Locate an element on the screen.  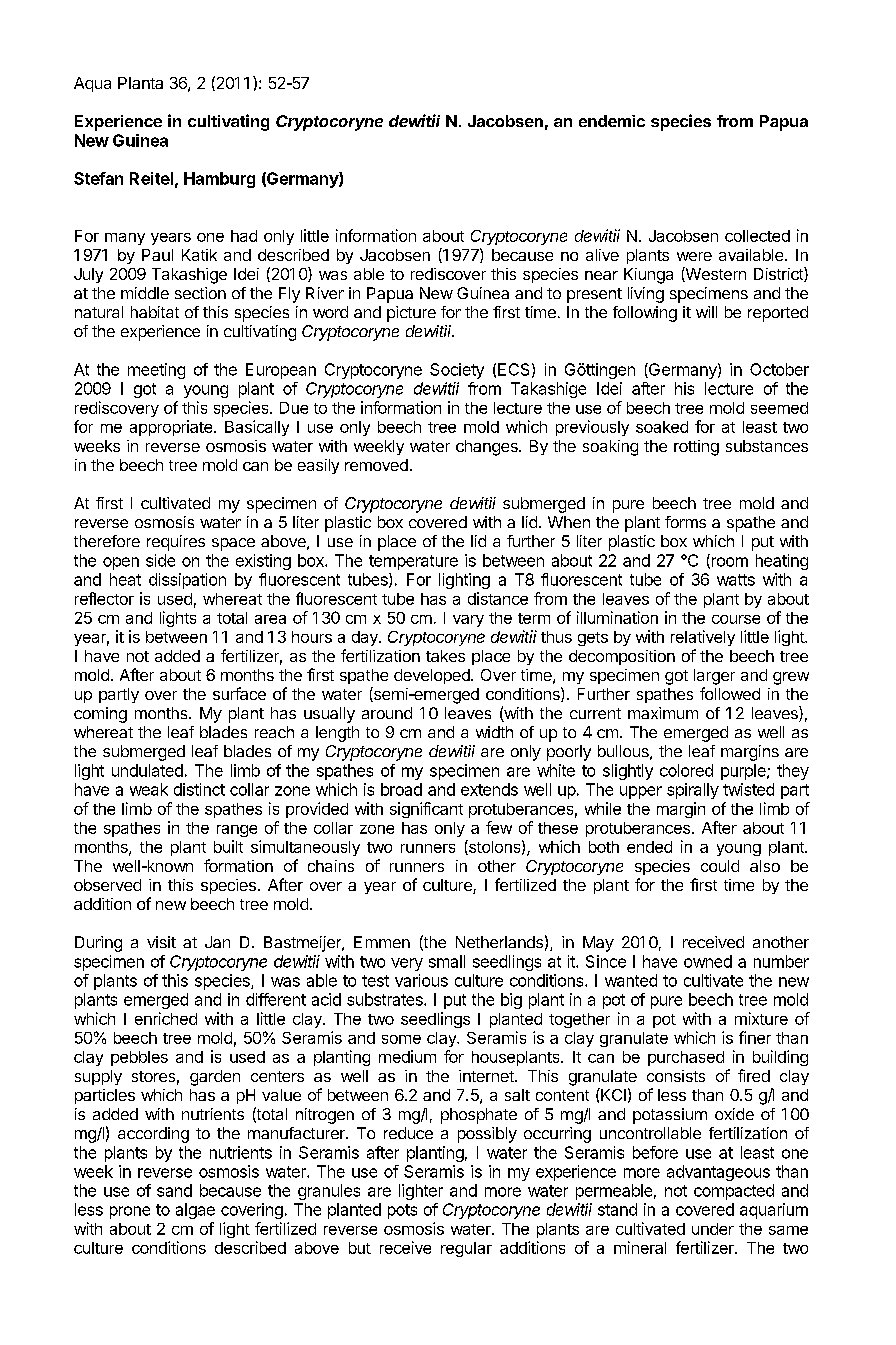
could is located at coordinates (720, 866).
